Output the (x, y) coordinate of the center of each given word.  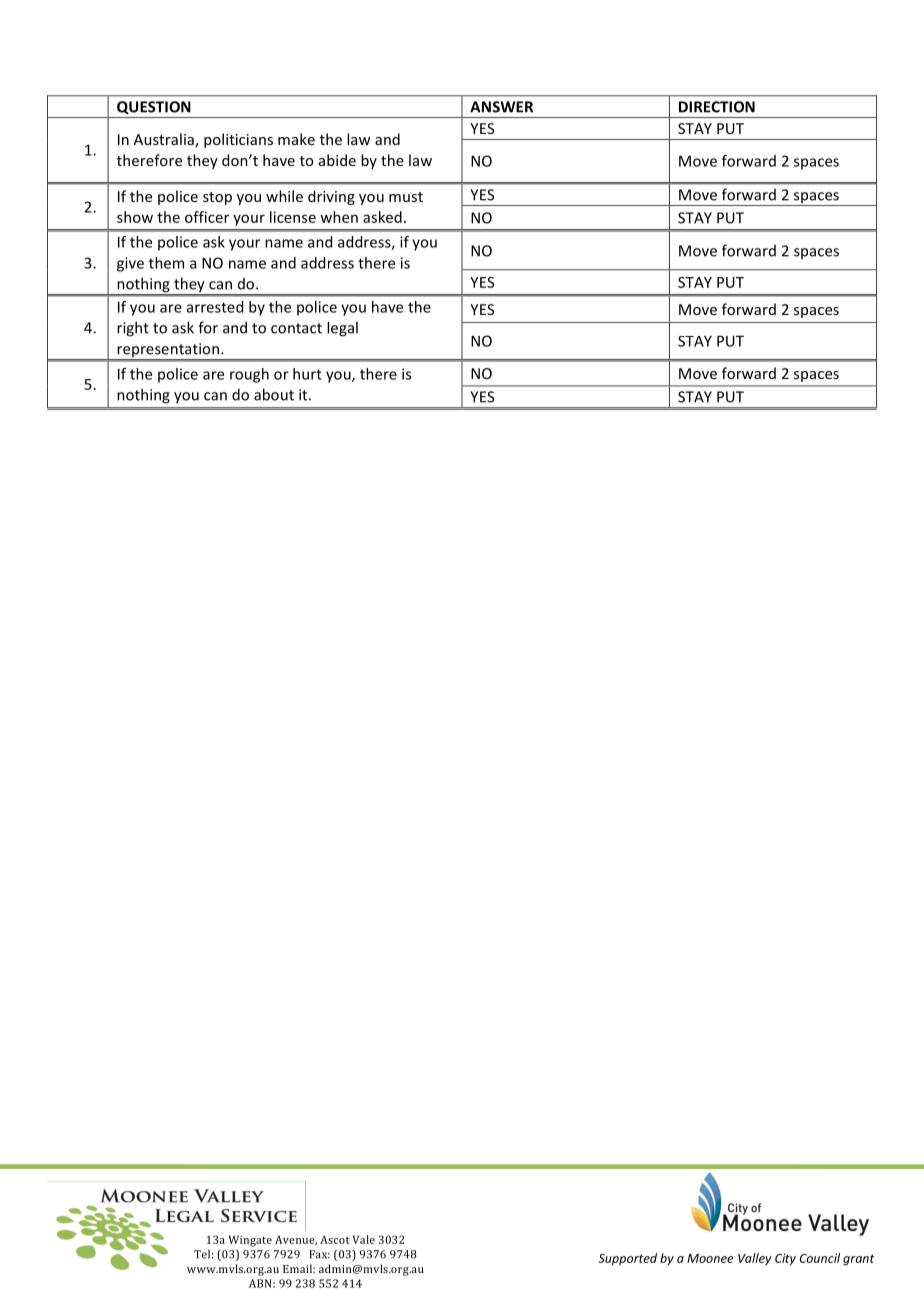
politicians (238, 140)
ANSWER (501, 107)
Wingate (250, 1241)
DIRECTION (717, 107)
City (785, 1259)
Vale (364, 1239)
